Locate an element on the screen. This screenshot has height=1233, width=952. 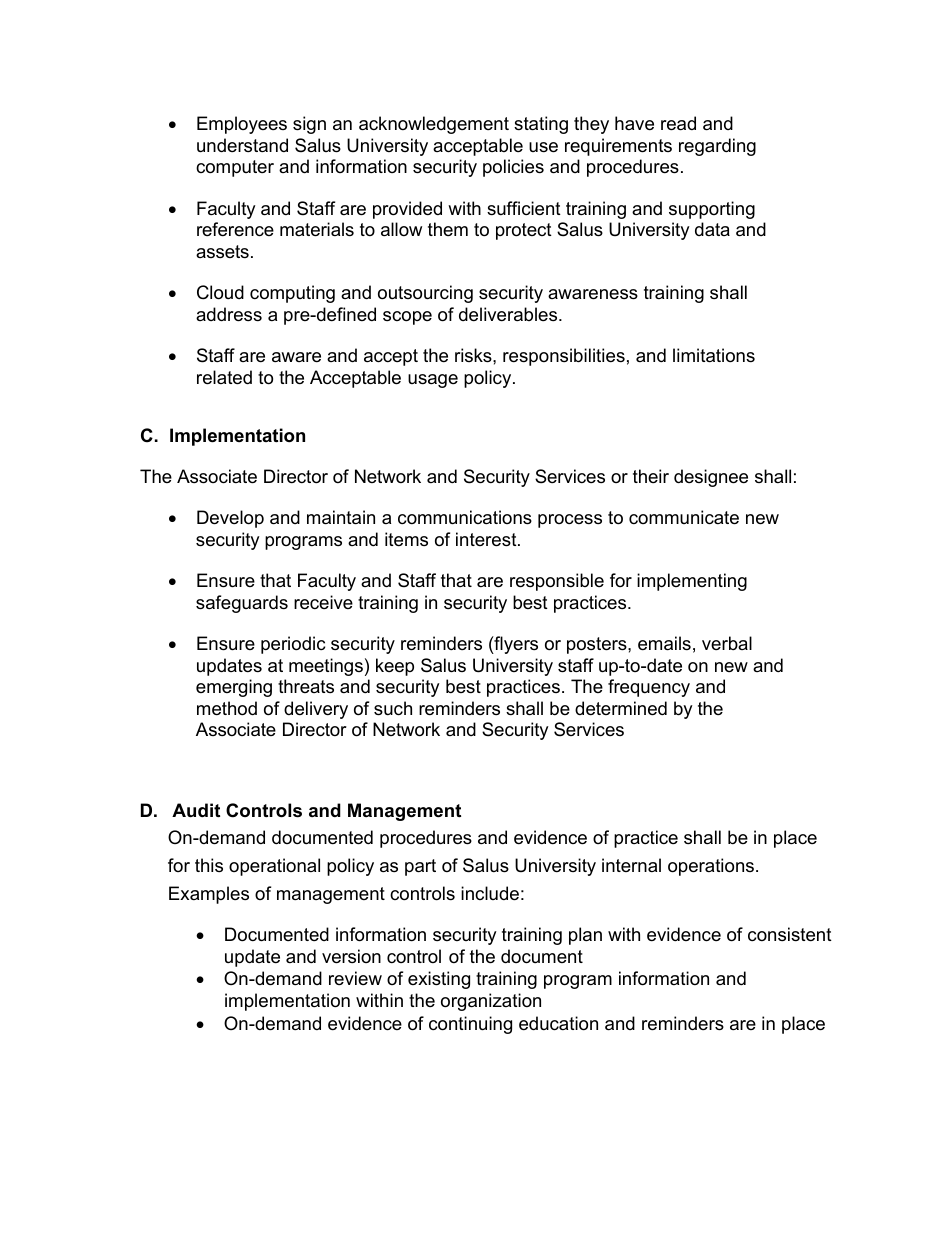
related is located at coordinates (224, 377).
